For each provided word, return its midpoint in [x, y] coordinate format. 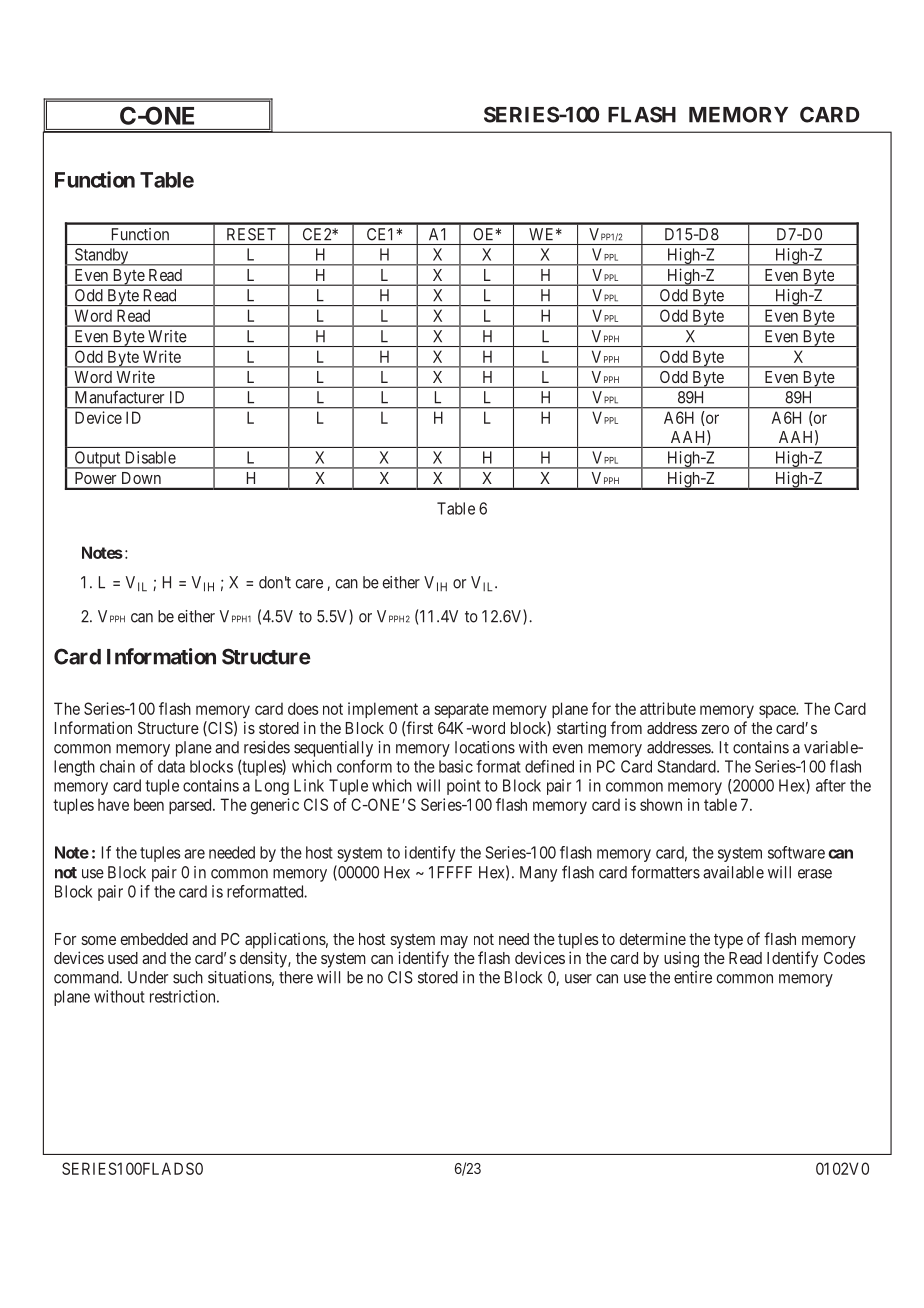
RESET [251, 234]
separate [462, 710]
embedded [154, 939]
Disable [151, 457]
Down [141, 478]
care [309, 584]
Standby [101, 257]
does [303, 708]
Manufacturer [119, 397]
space [778, 711]
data [171, 766]
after [831, 785]
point [464, 787]
